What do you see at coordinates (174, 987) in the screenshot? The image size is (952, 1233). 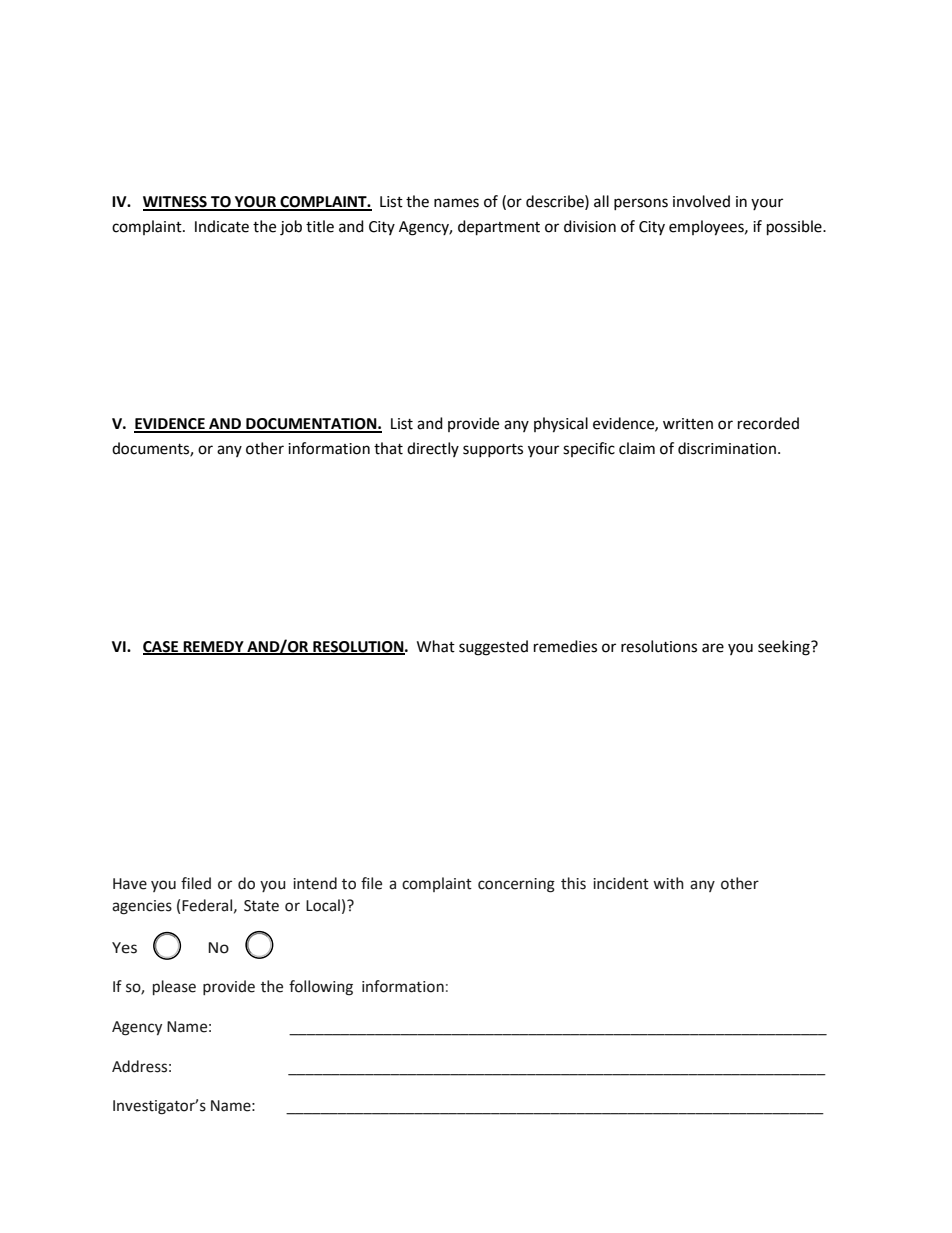 I see `please` at bounding box center [174, 987].
